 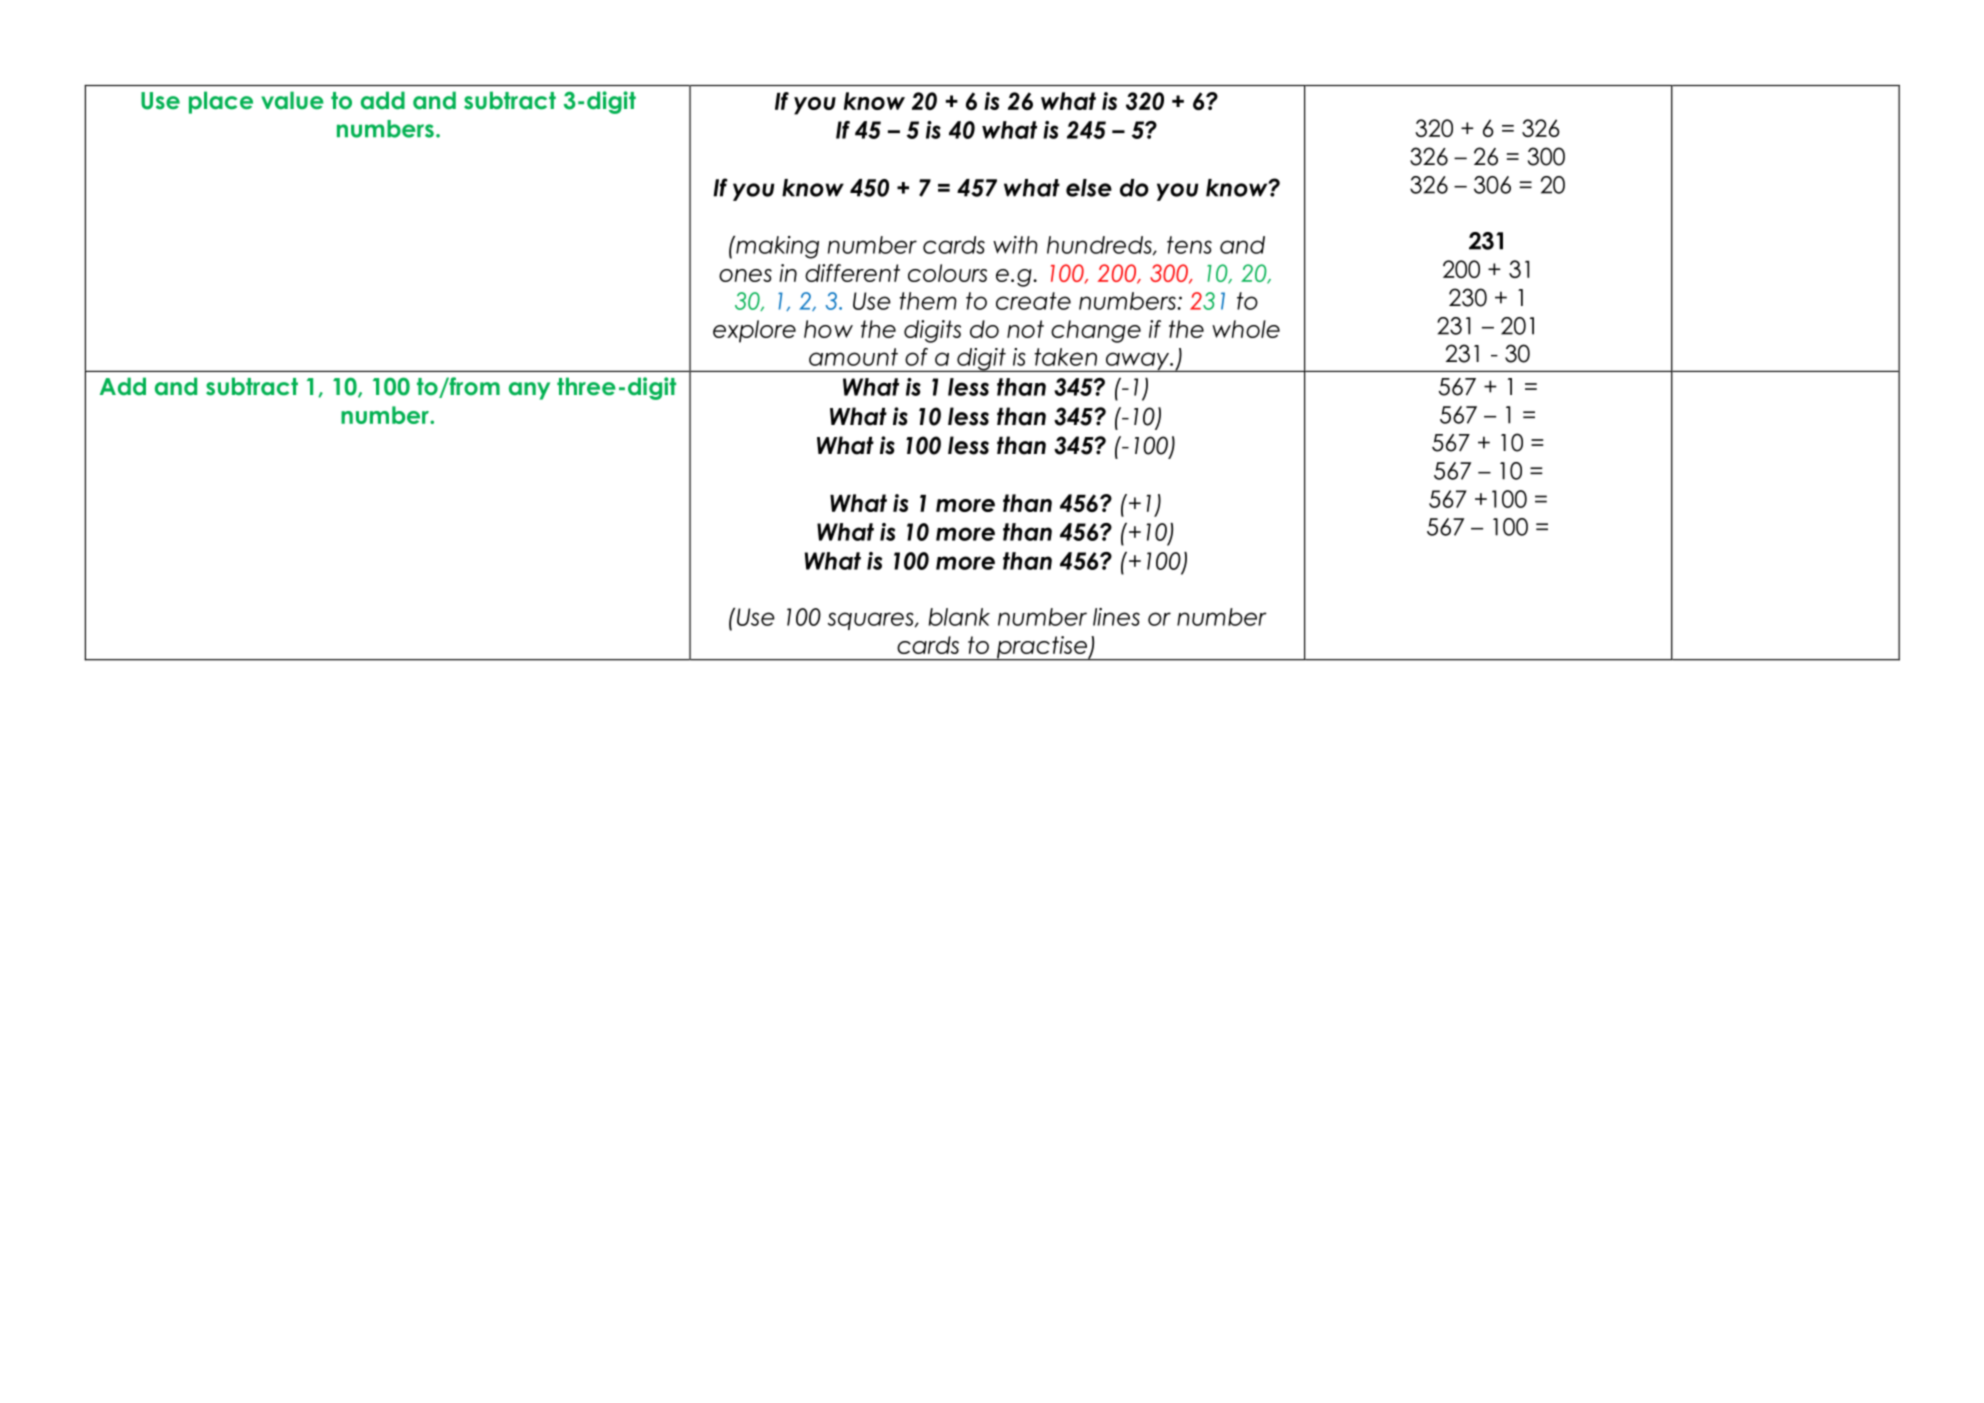 What do you see at coordinates (745, 275) in the screenshot?
I see `ones` at bounding box center [745, 275].
